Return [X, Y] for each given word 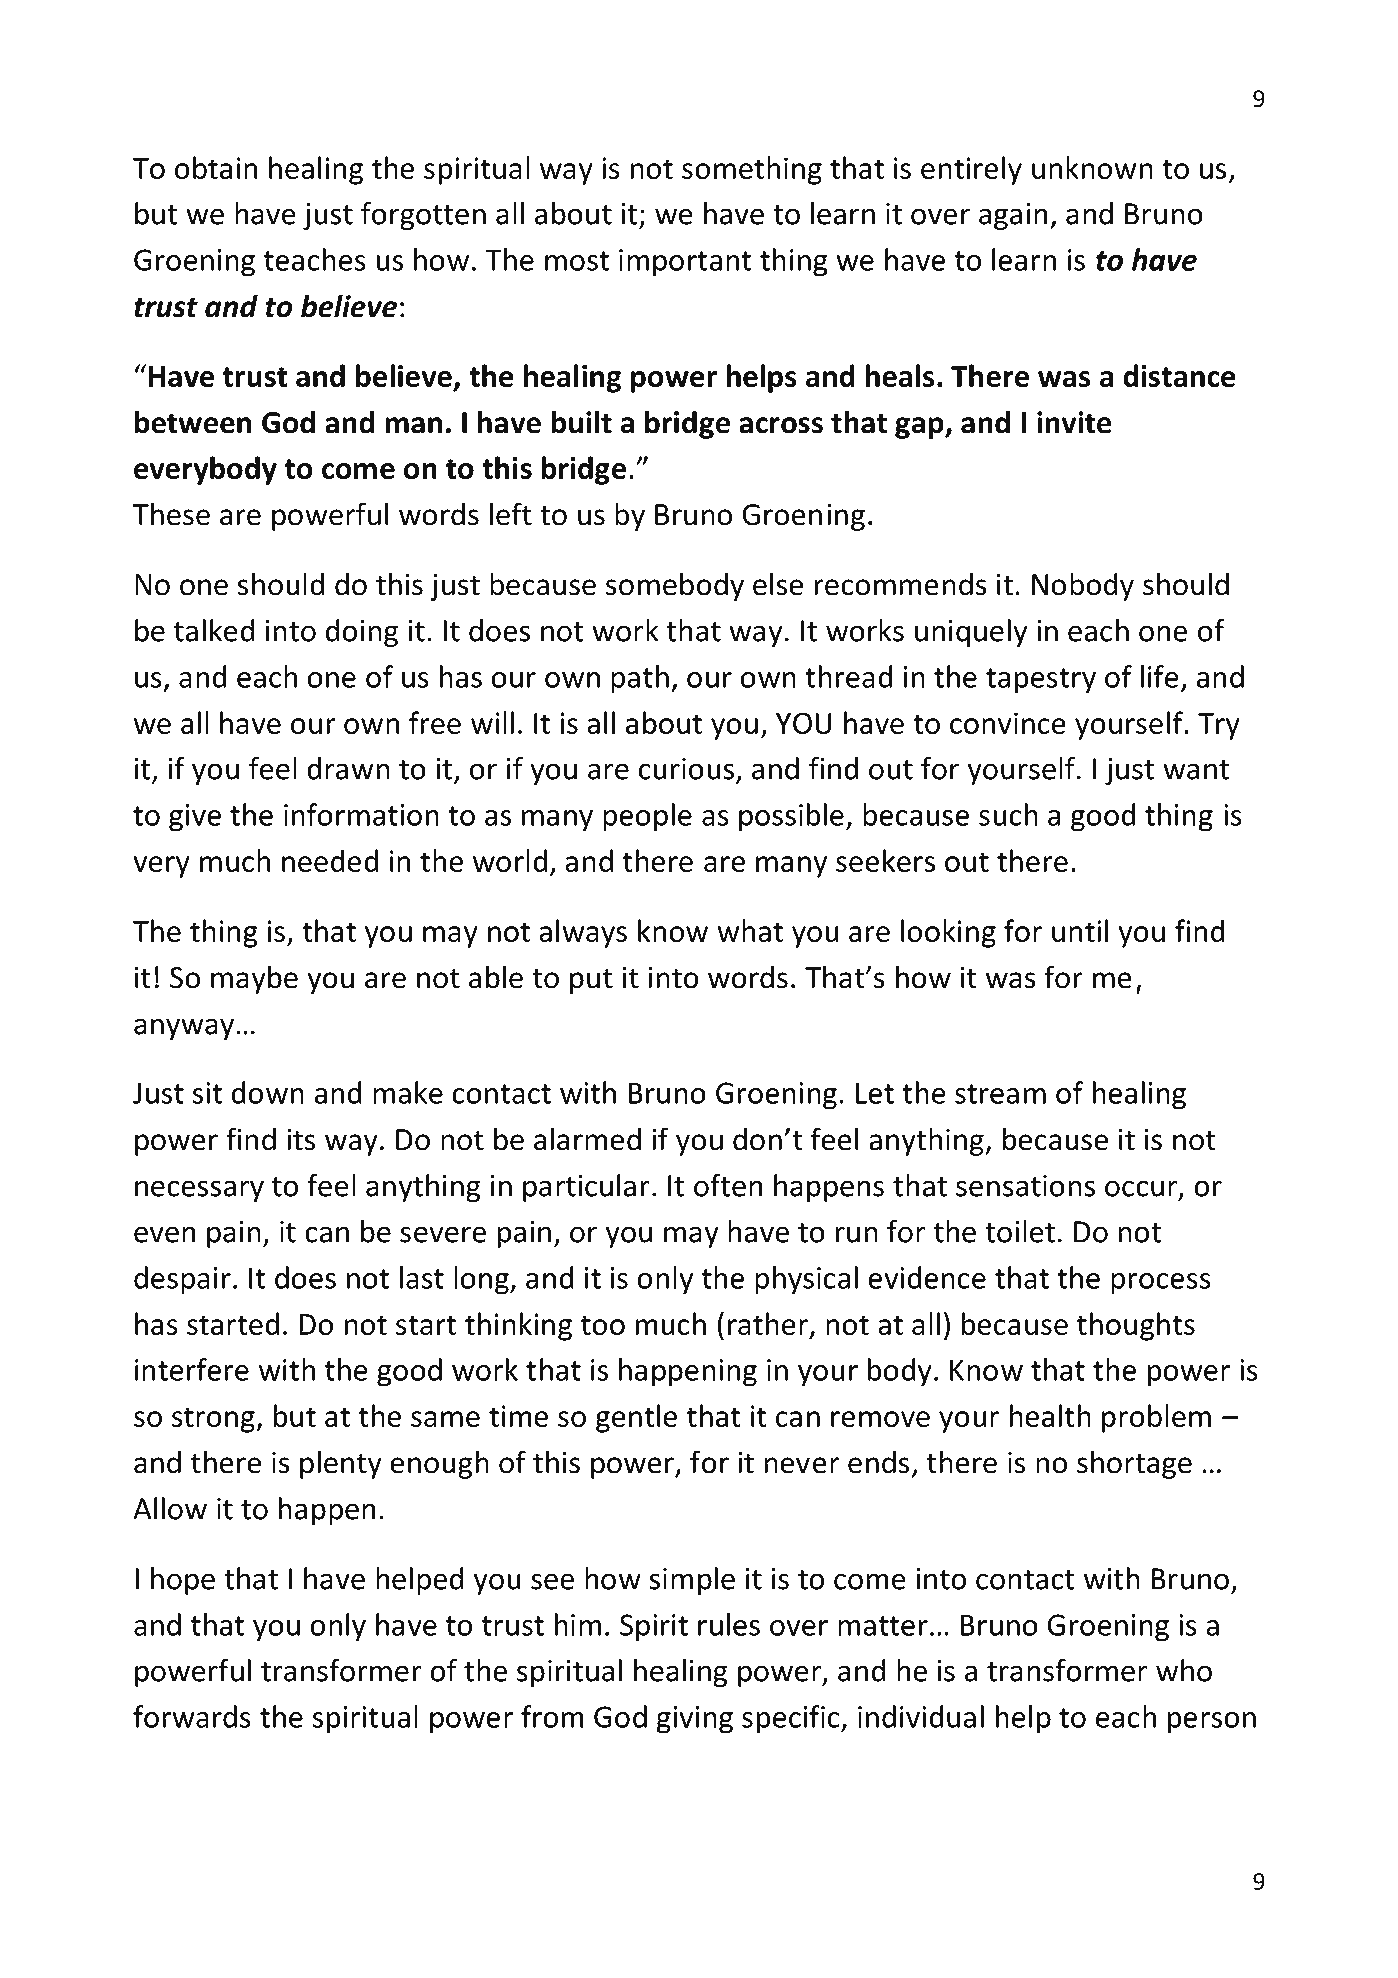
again [1013, 216]
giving [694, 1720]
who [1184, 1670]
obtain [216, 167]
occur [1142, 1189]
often [728, 1185]
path [640, 679]
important [685, 263]
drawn [348, 768]
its [301, 1139]
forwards [192, 1716]
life [1160, 676]
